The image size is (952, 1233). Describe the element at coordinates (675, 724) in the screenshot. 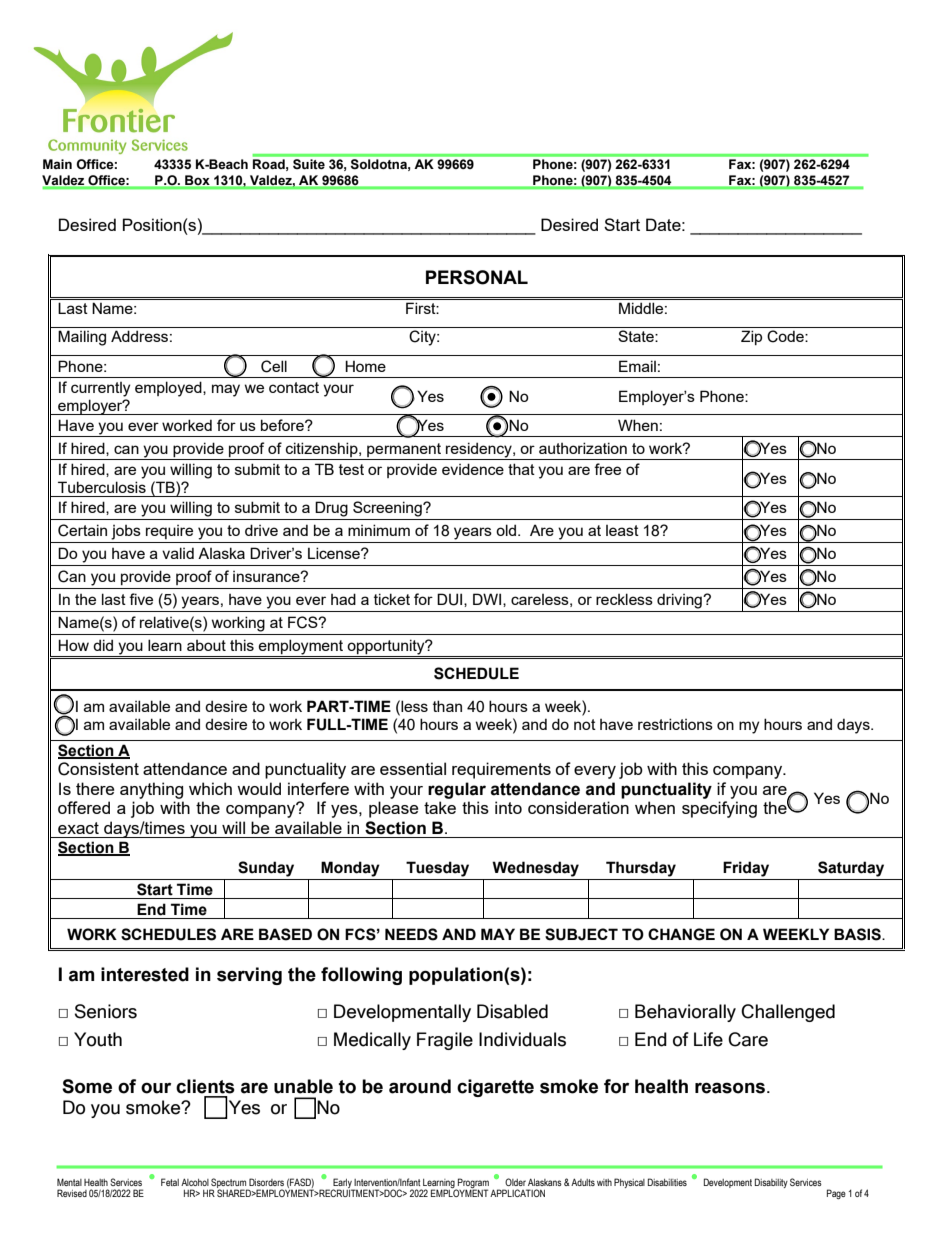

I see `restrictions` at that location.
